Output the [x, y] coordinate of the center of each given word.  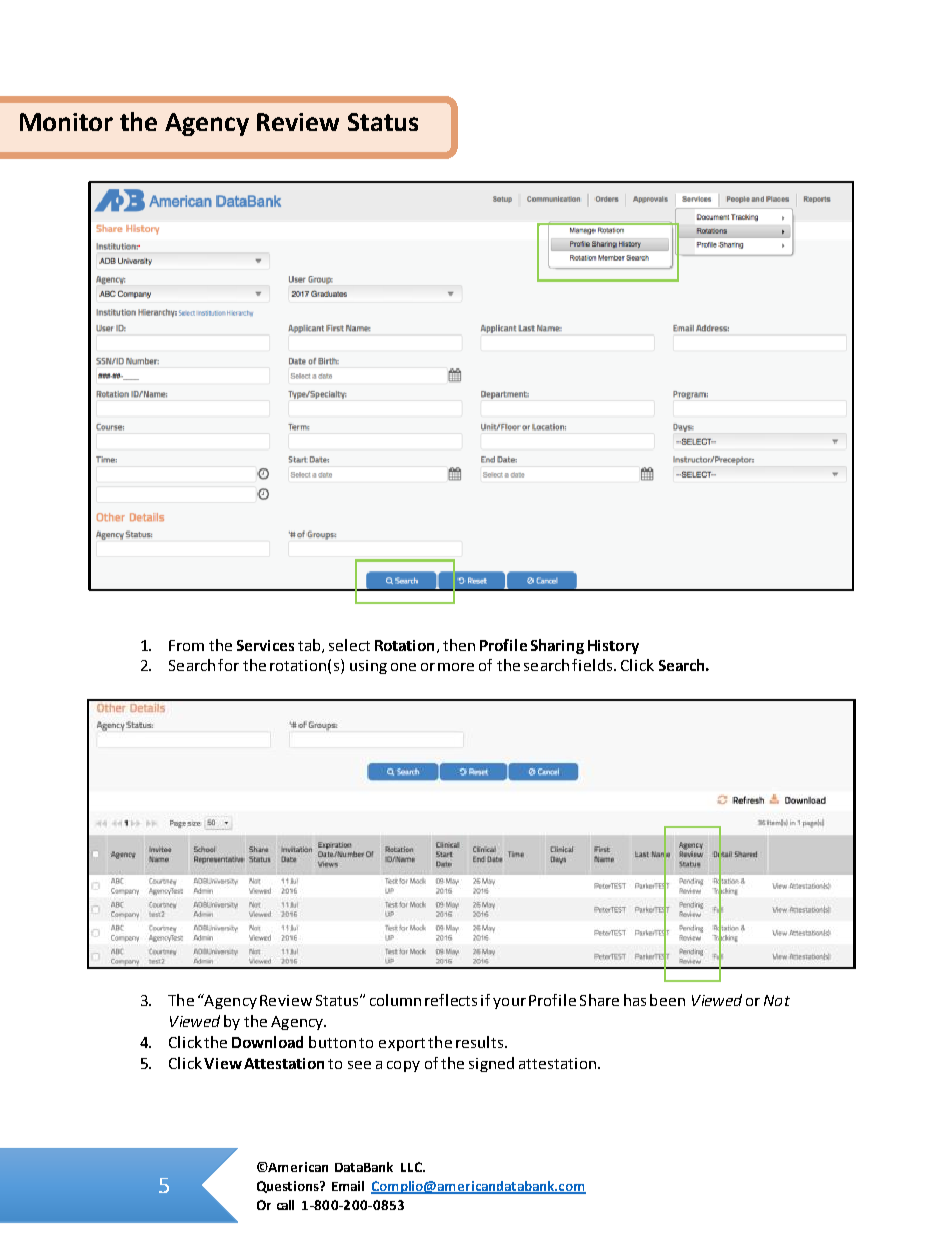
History [613, 647]
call [285, 1205]
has [635, 1000]
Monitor [66, 122]
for [228, 665]
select [349, 645]
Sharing [557, 646]
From [186, 645]
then [459, 645]
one [403, 667]
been [667, 1000]
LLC [413, 1167]
